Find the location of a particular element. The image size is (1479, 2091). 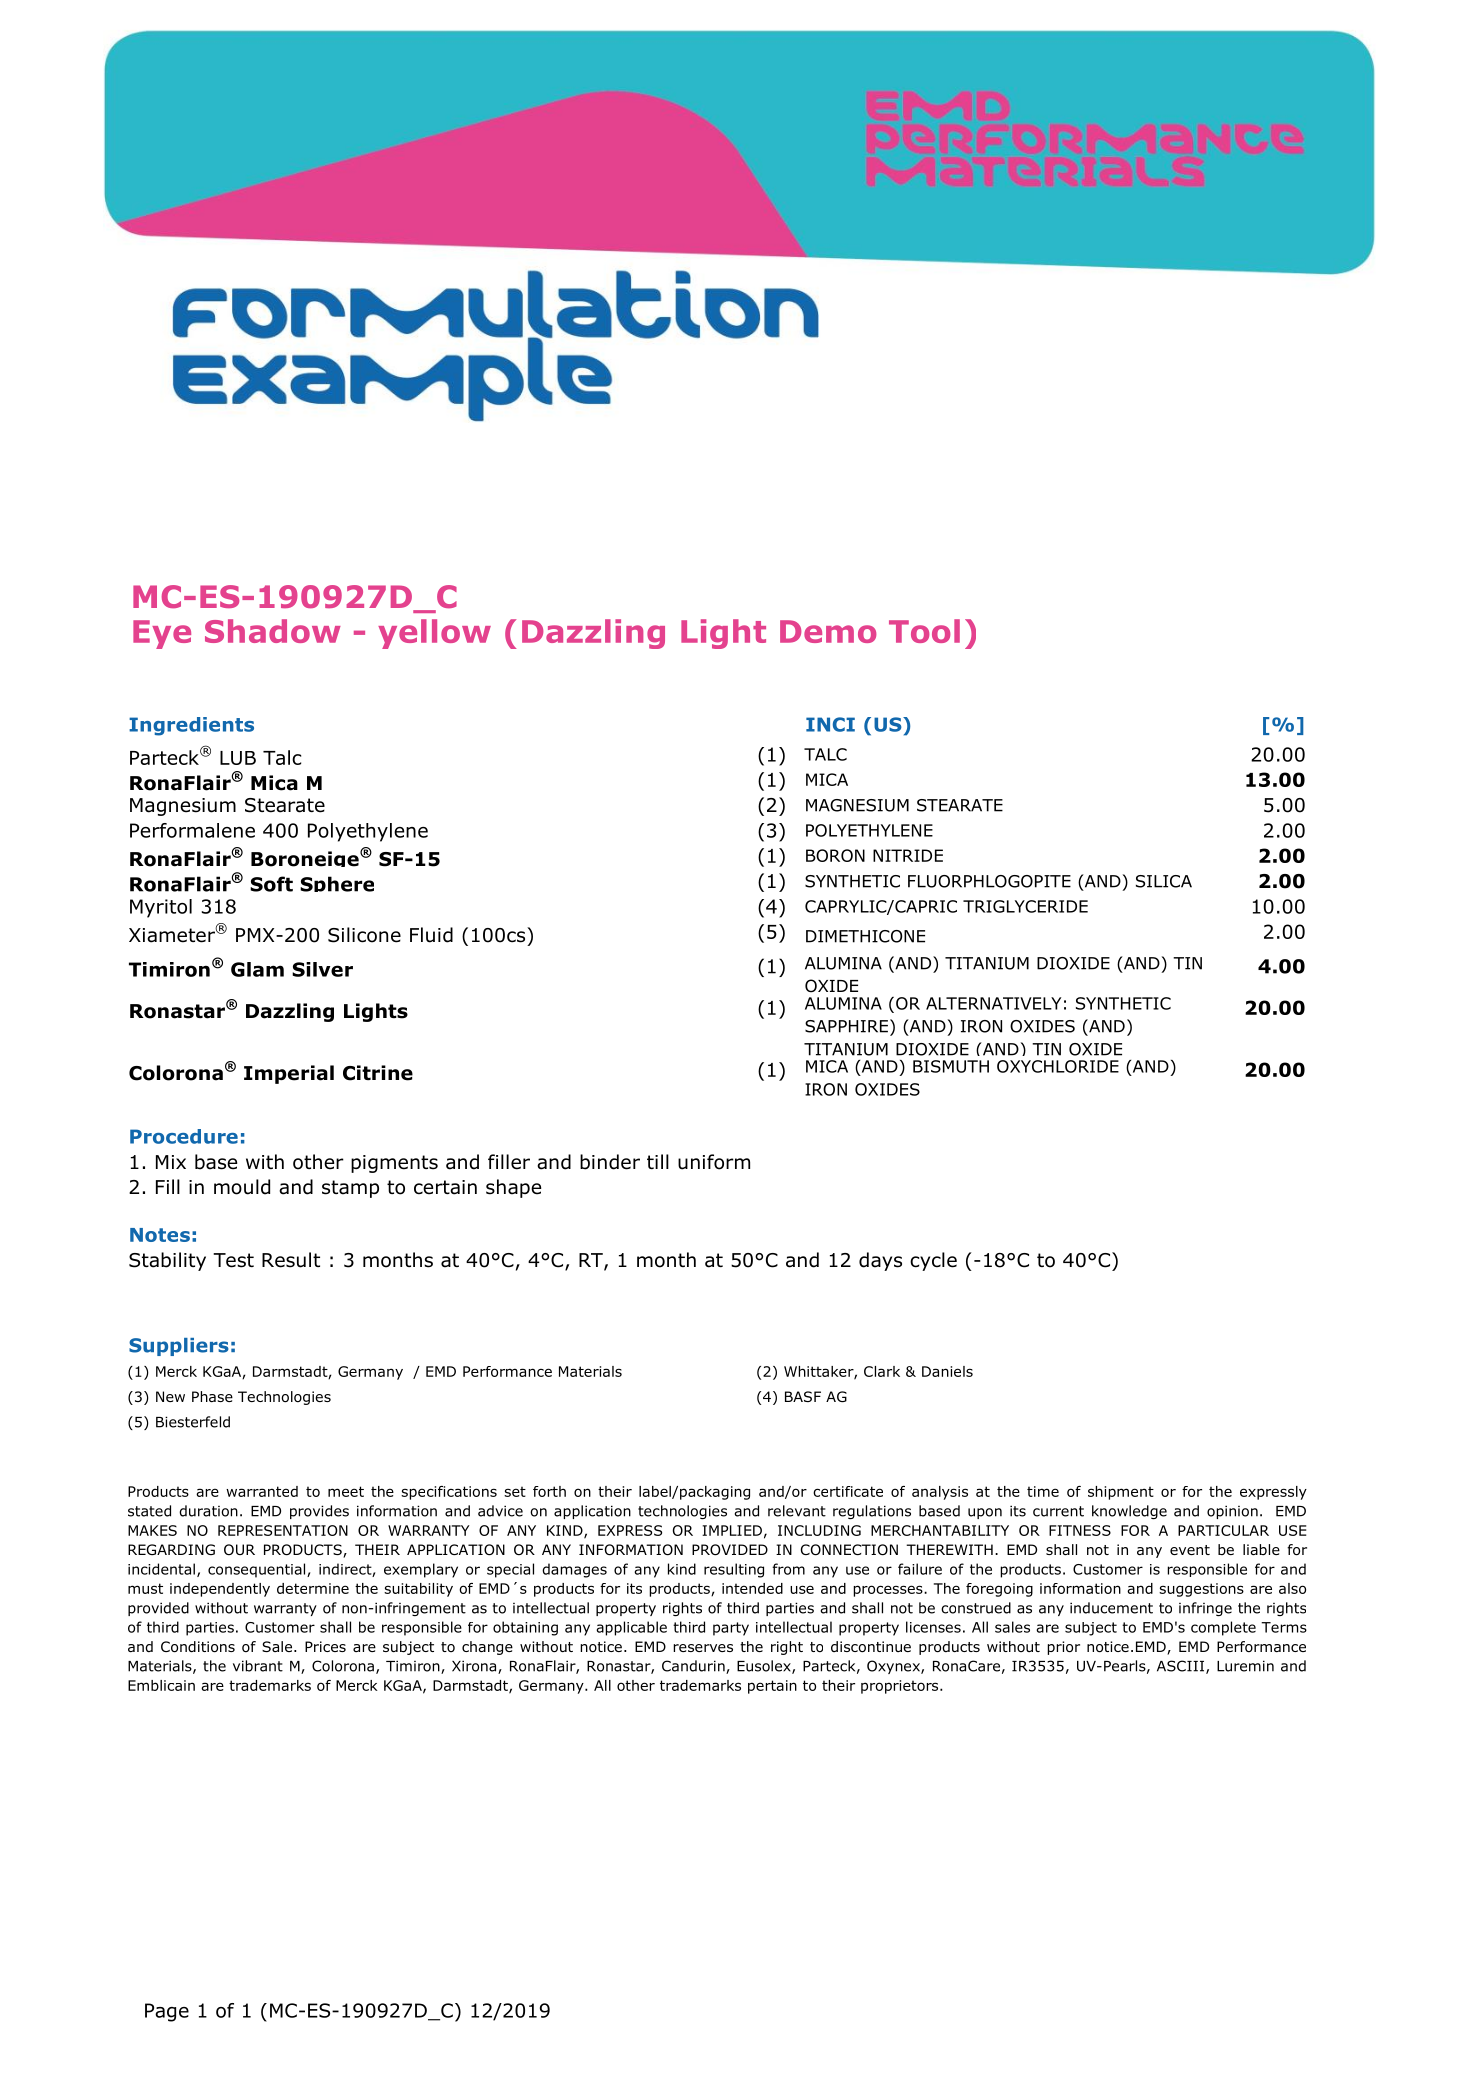

event is located at coordinates (1190, 1550).
